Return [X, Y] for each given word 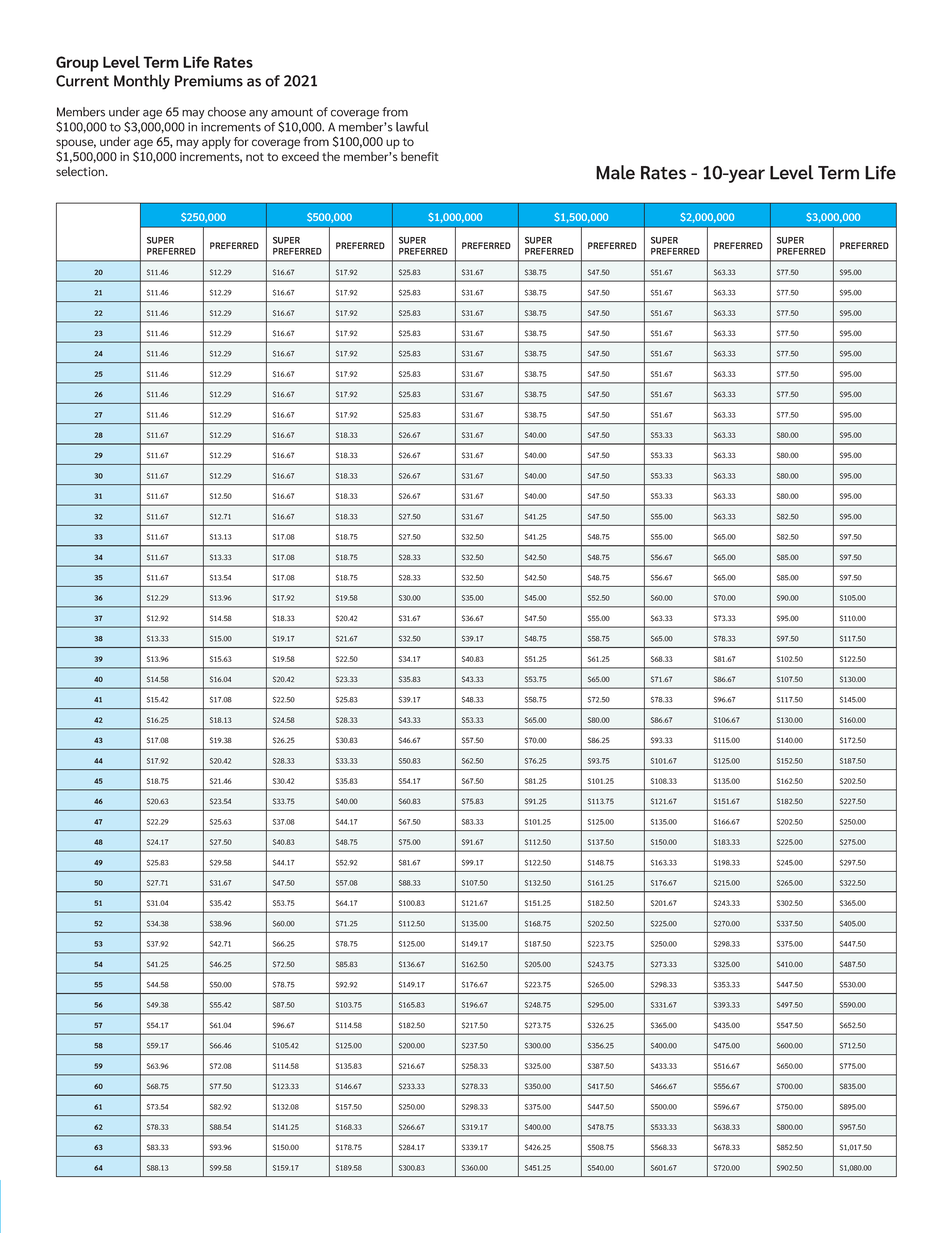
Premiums [209, 81]
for [241, 141]
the [331, 156]
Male [615, 172]
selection [81, 172]
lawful [412, 127]
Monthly [142, 82]
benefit [420, 156]
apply [216, 143]
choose [227, 112]
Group [77, 64]
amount [292, 112]
